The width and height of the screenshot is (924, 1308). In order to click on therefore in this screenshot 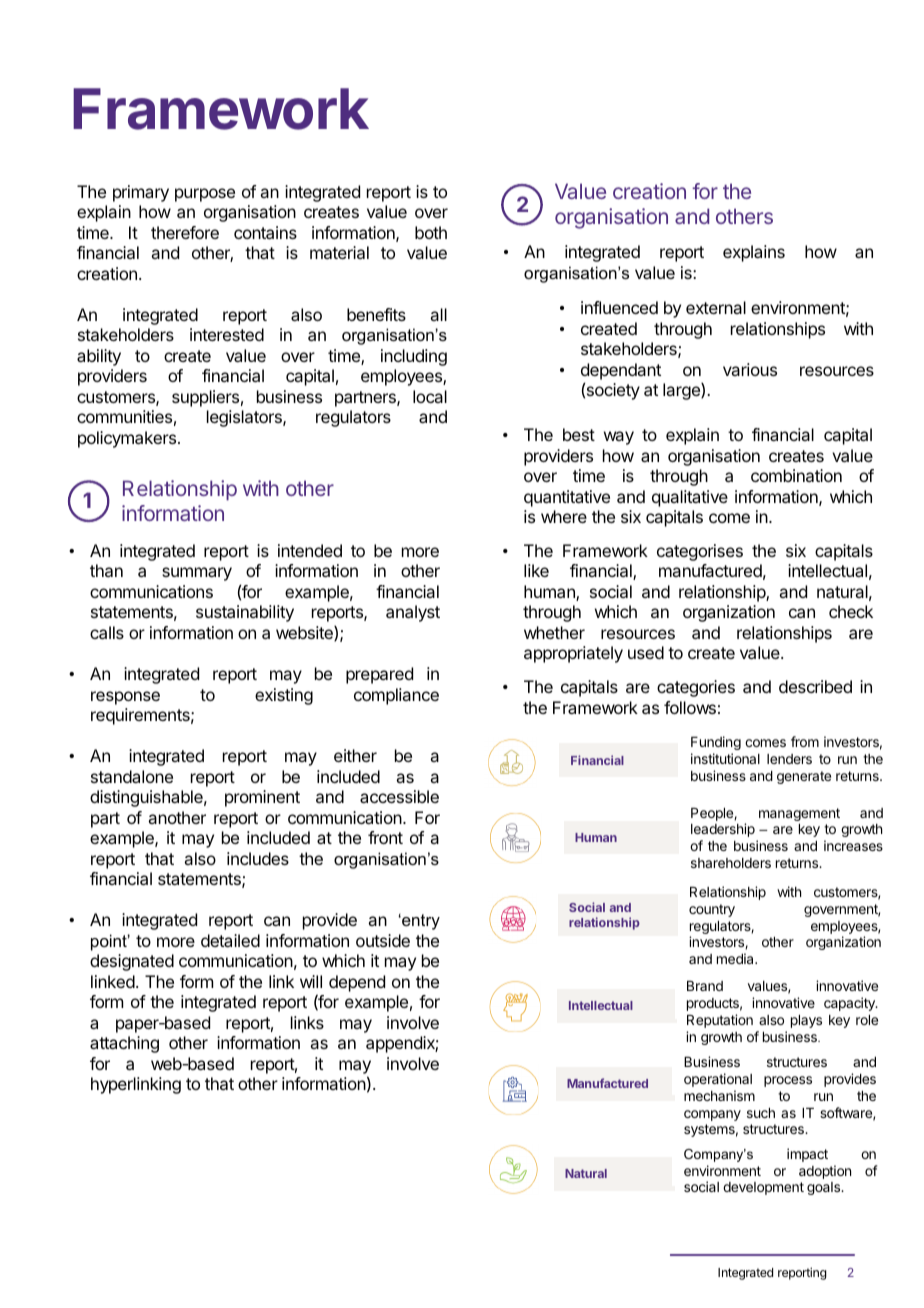, I will do `click(185, 232)`.
